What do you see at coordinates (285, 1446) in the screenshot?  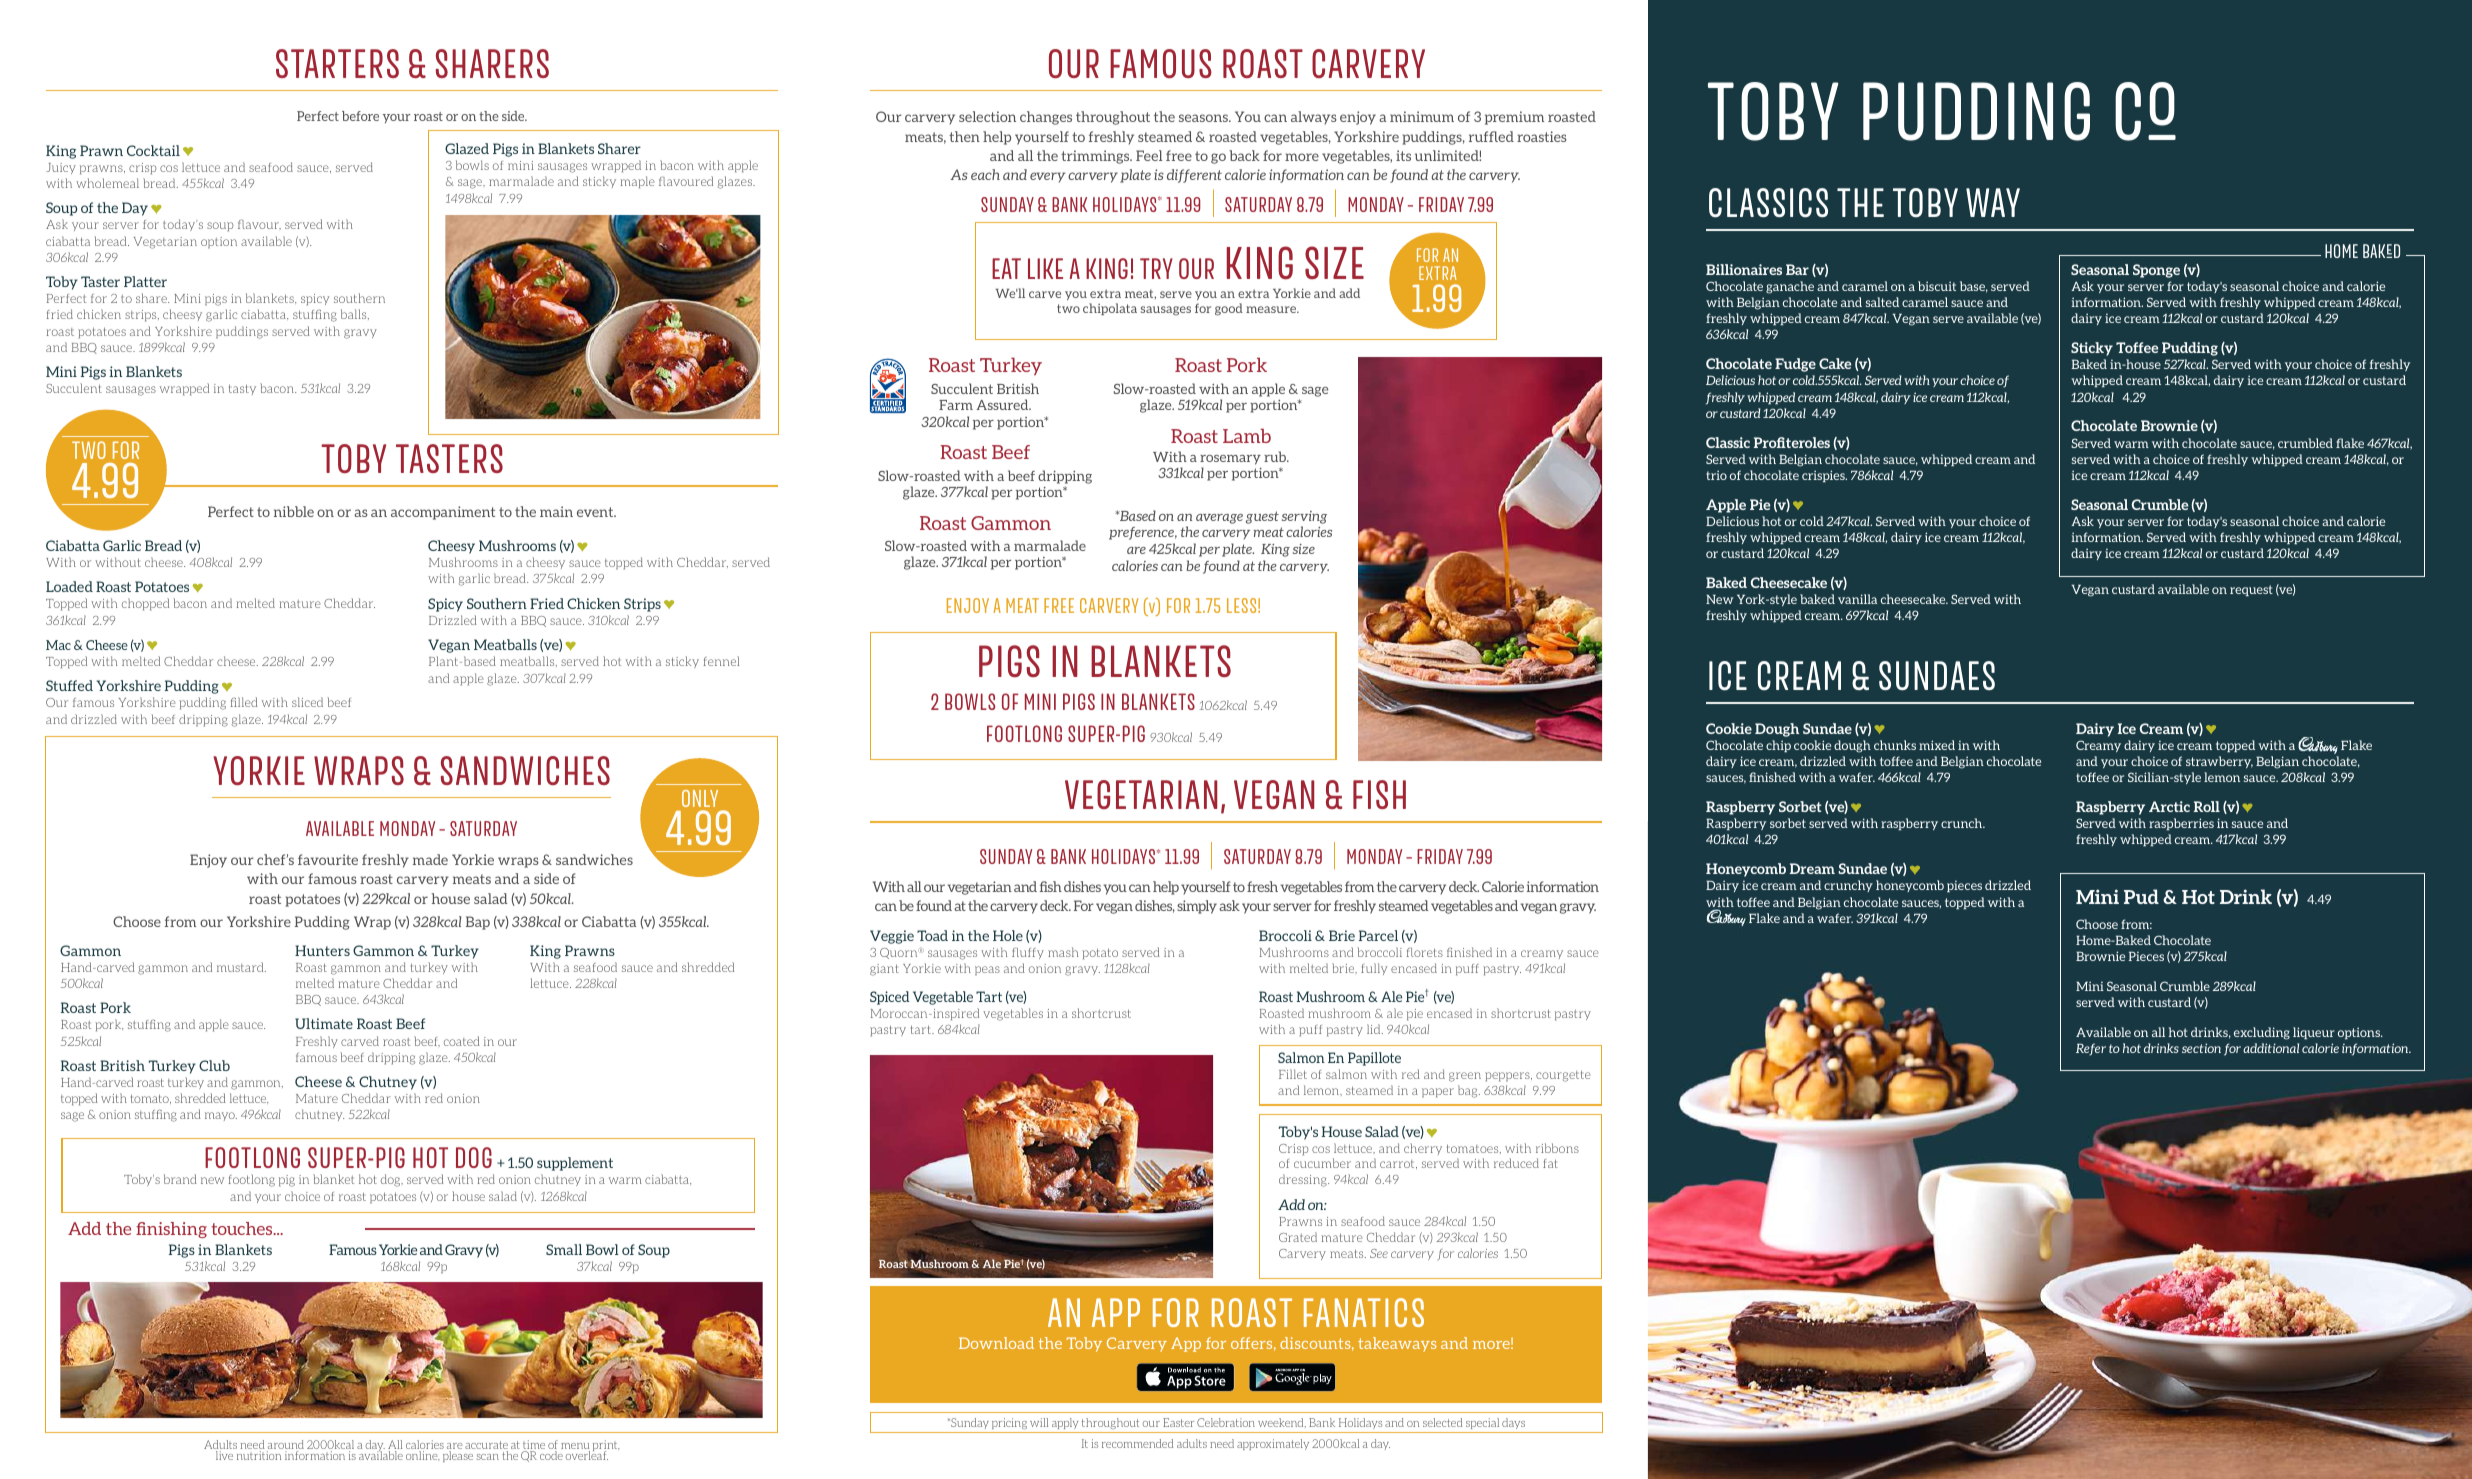 I see `around` at bounding box center [285, 1446].
